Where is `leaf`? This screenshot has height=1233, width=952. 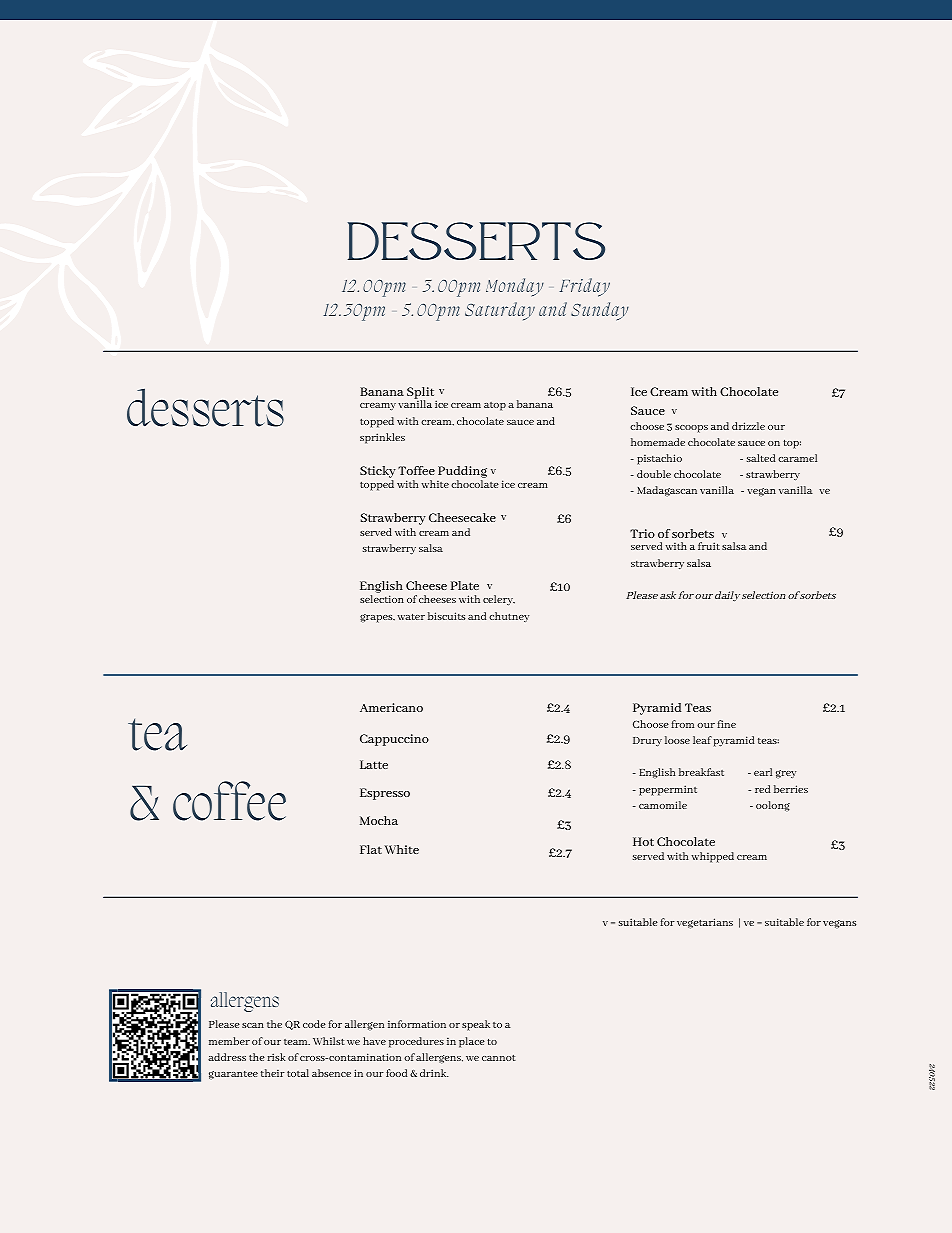
leaf is located at coordinates (702, 740).
